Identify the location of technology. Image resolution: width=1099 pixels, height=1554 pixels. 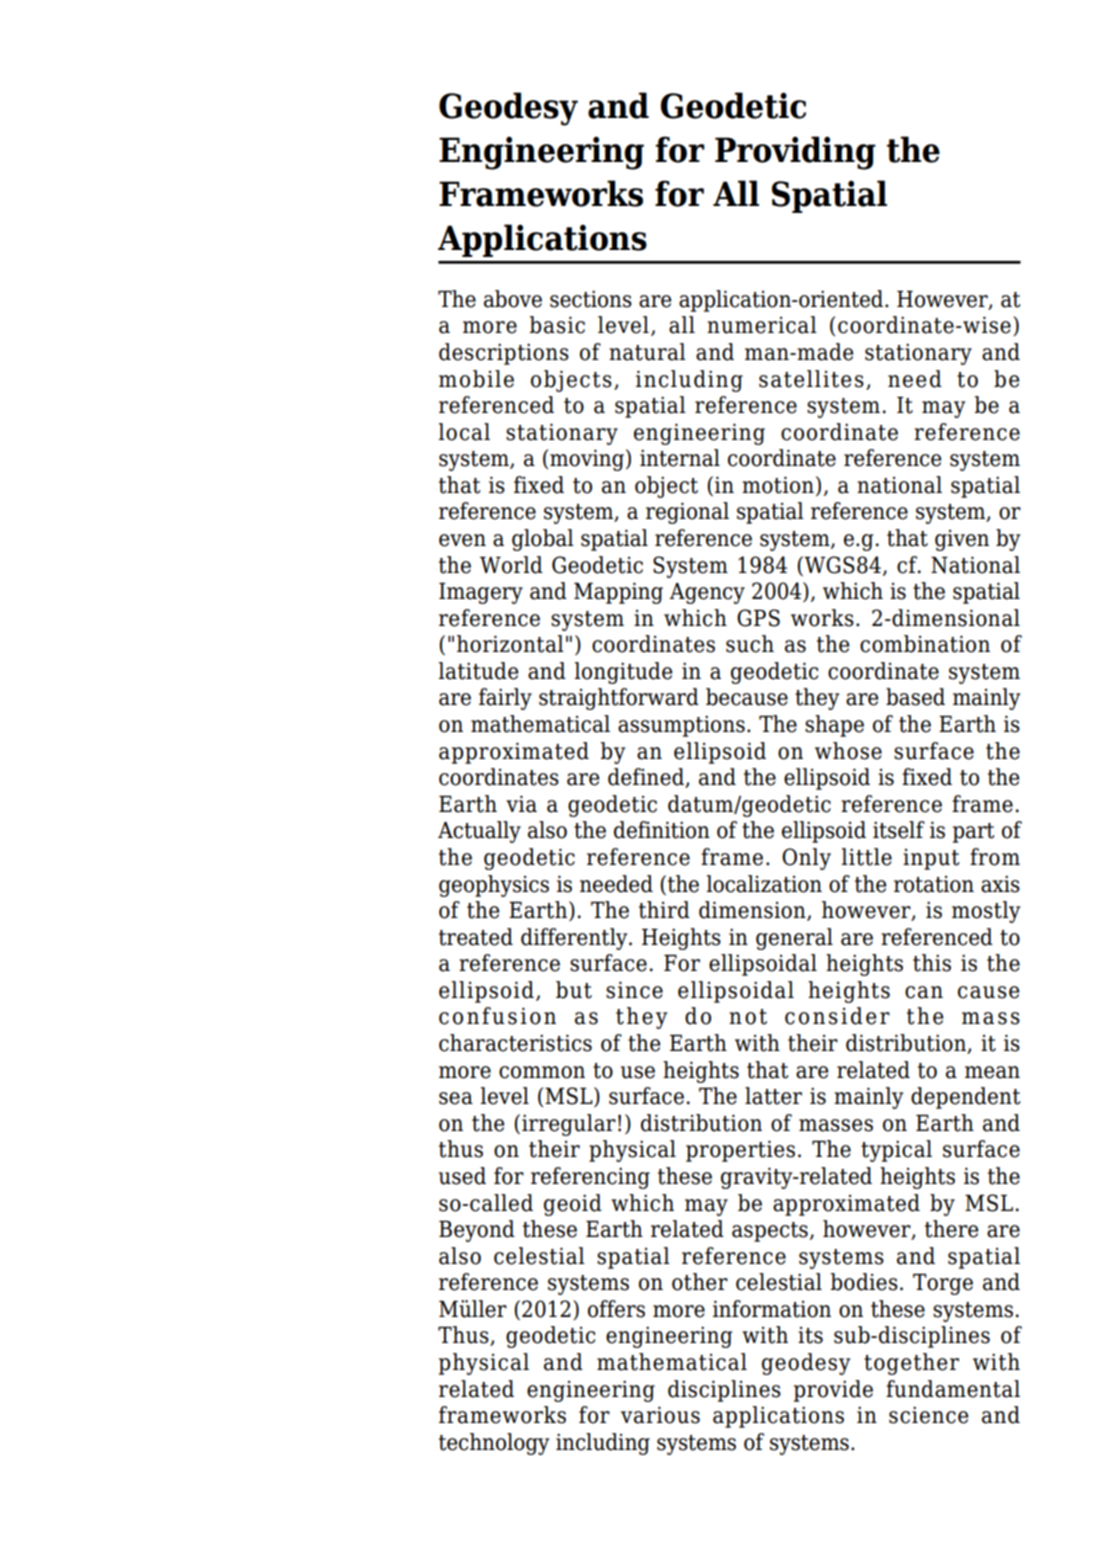
(494, 1444).
